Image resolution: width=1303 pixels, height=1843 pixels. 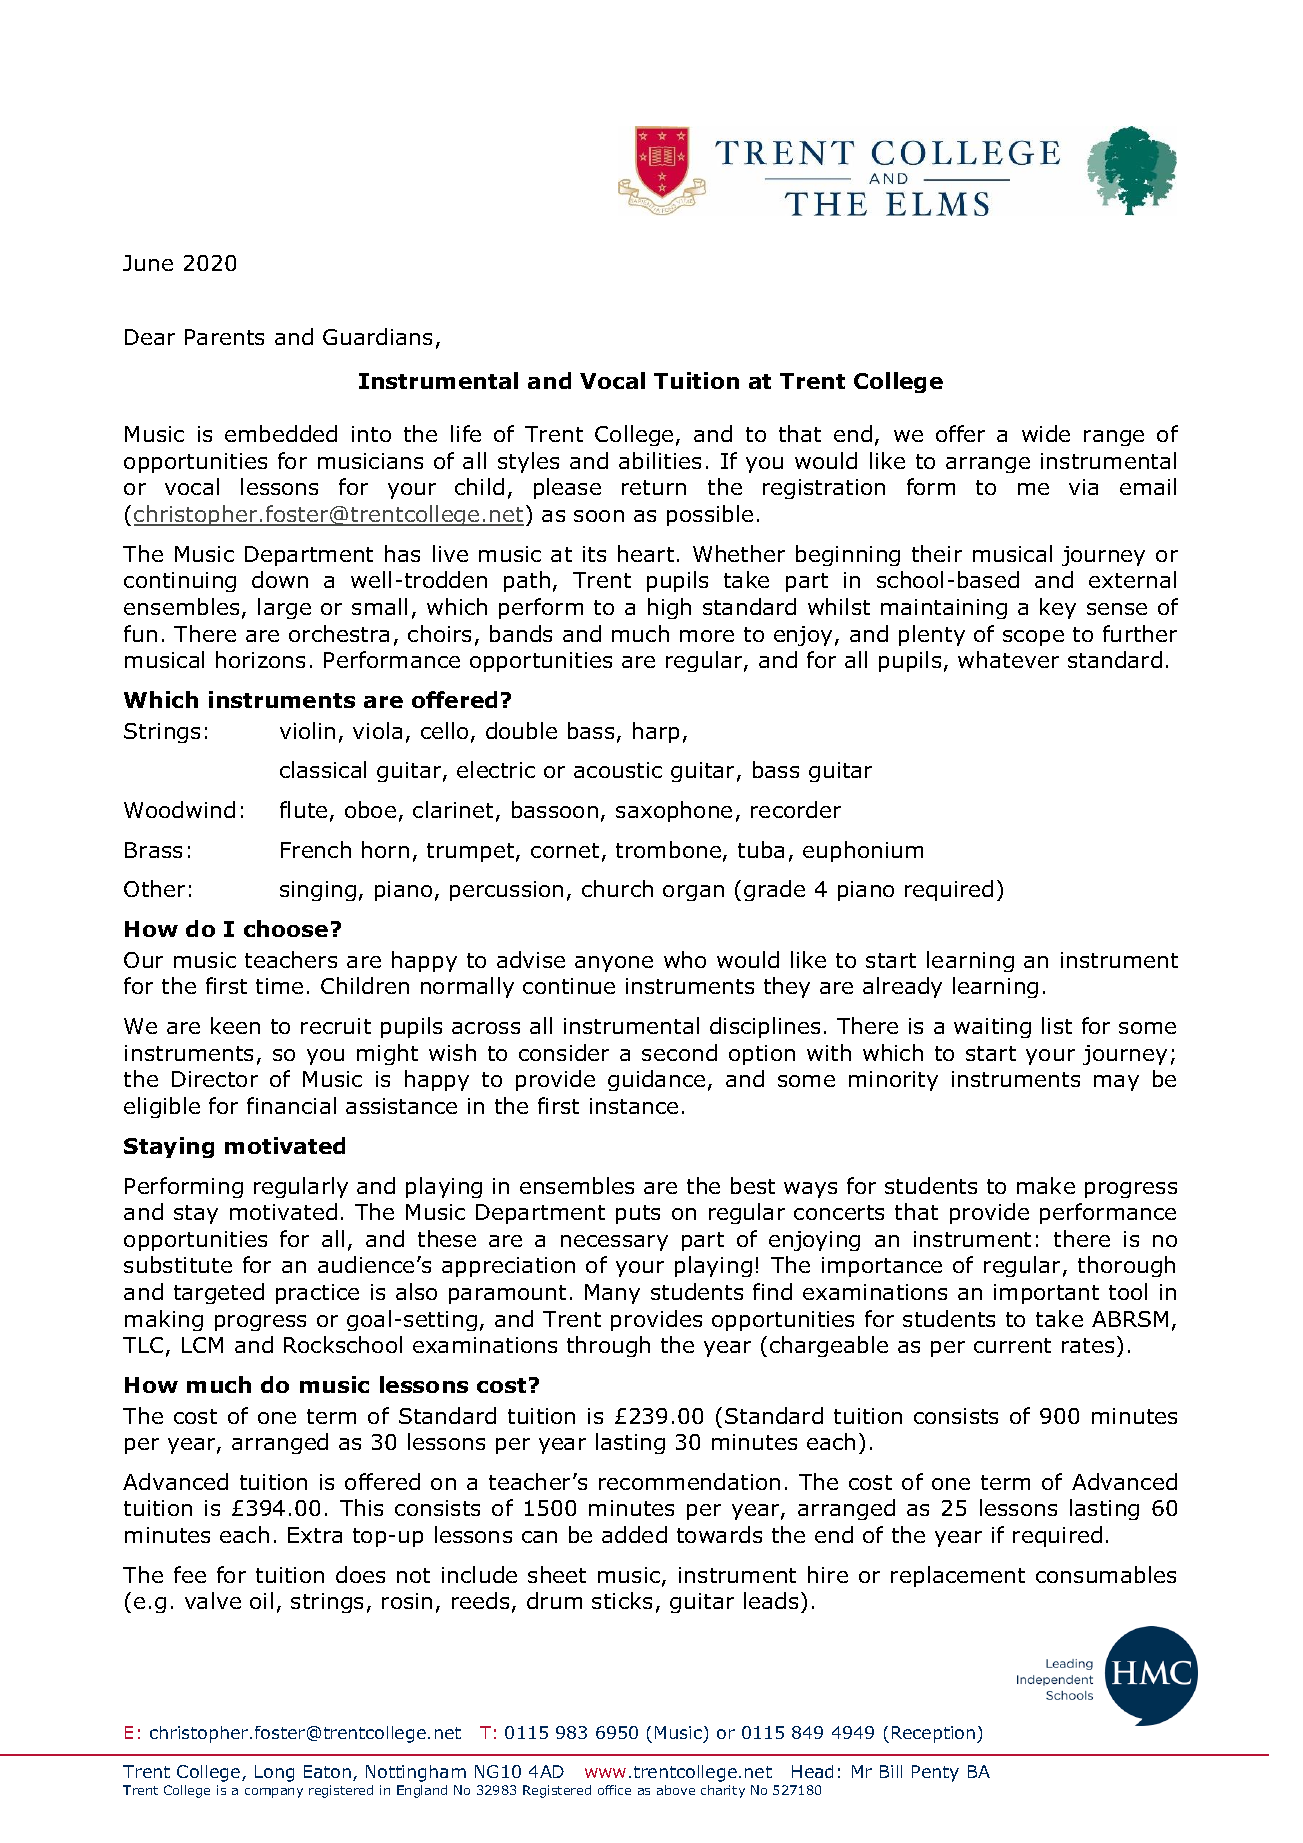 What do you see at coordinates (284, 608) in the page?
I see `large` at bounding box center [284, 608].
